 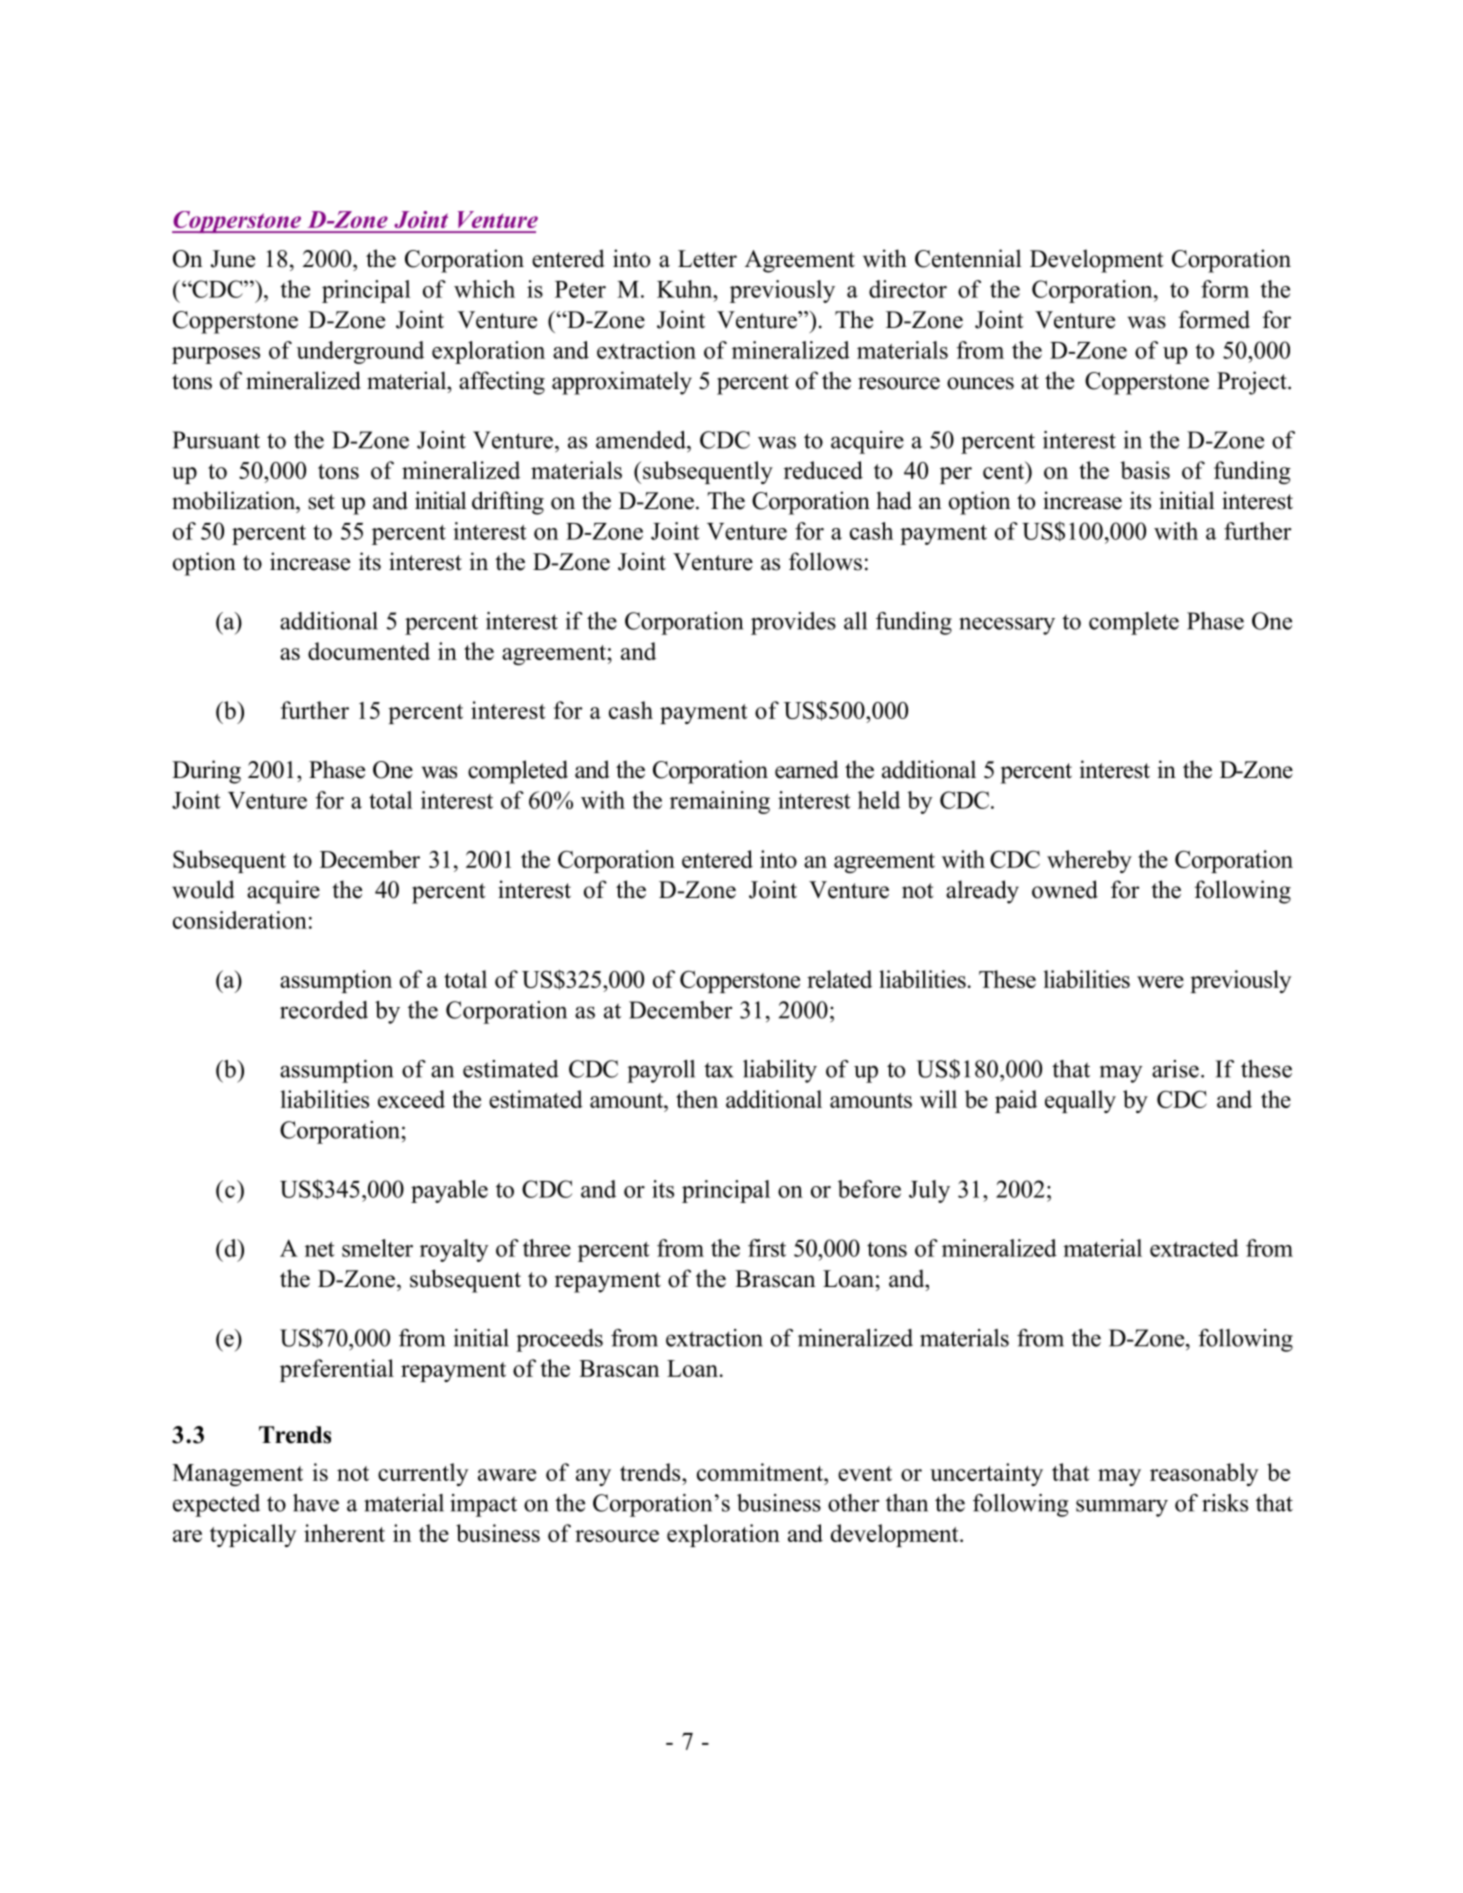 I want to click on underground, so click(x=360, y=352).
